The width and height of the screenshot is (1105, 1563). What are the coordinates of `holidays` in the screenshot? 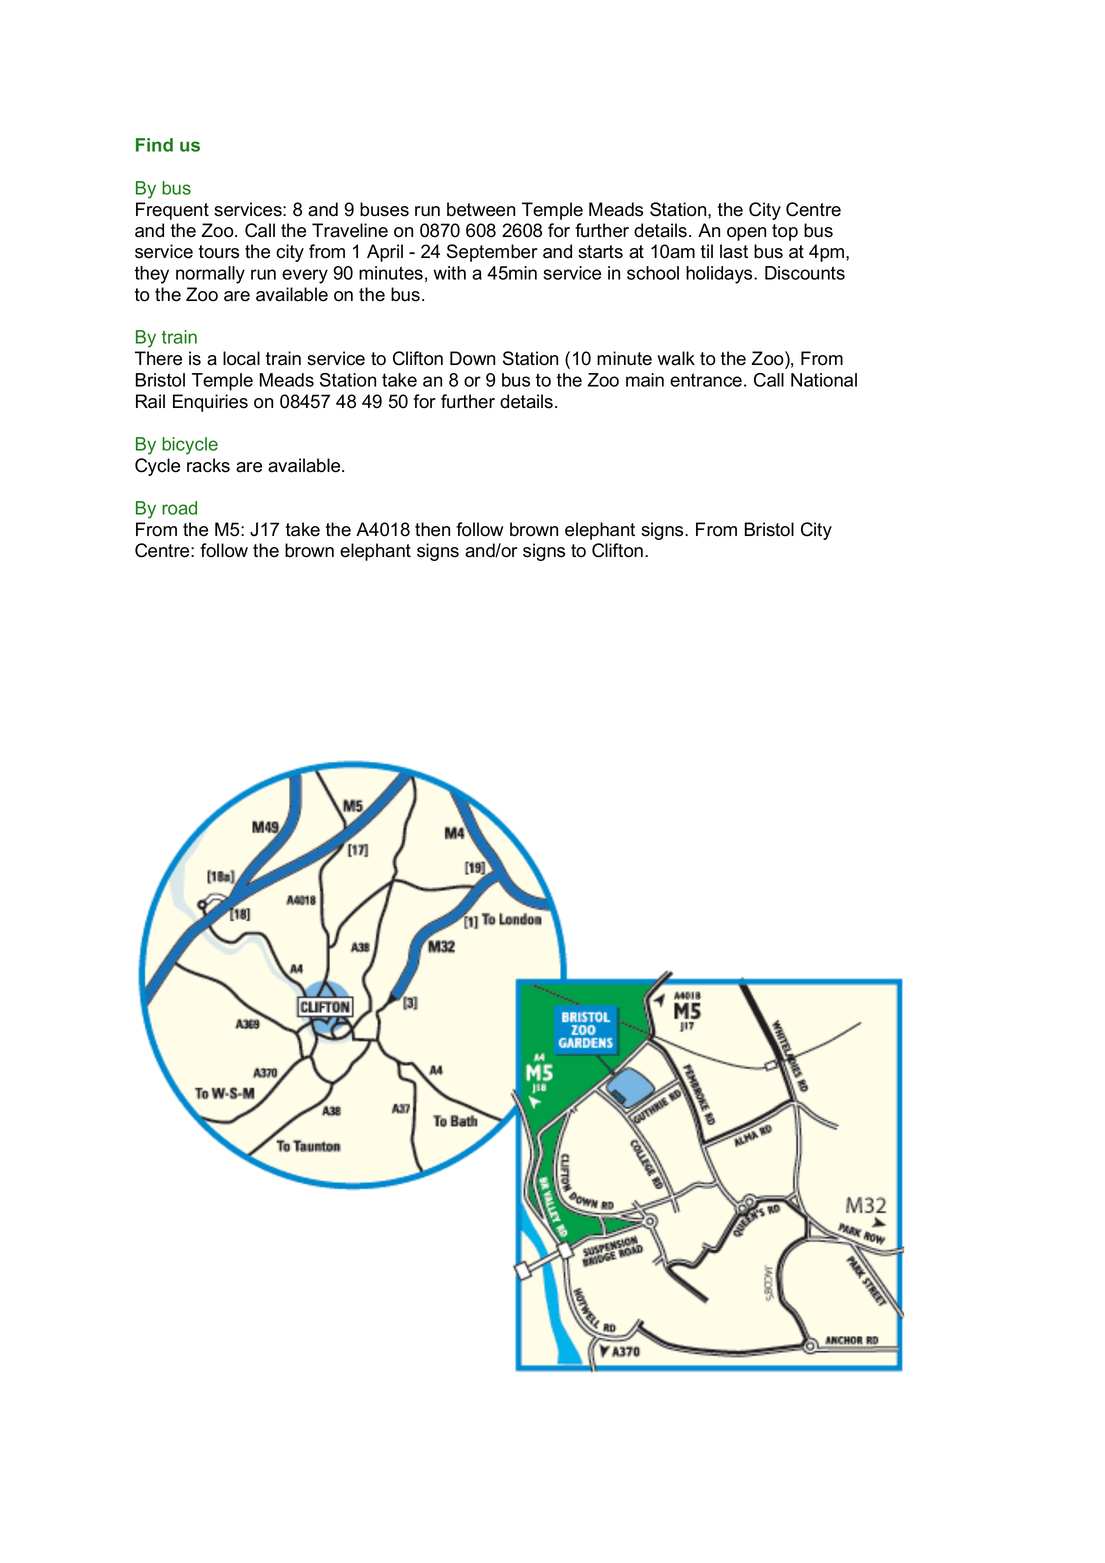 It's located at (720, 275).
